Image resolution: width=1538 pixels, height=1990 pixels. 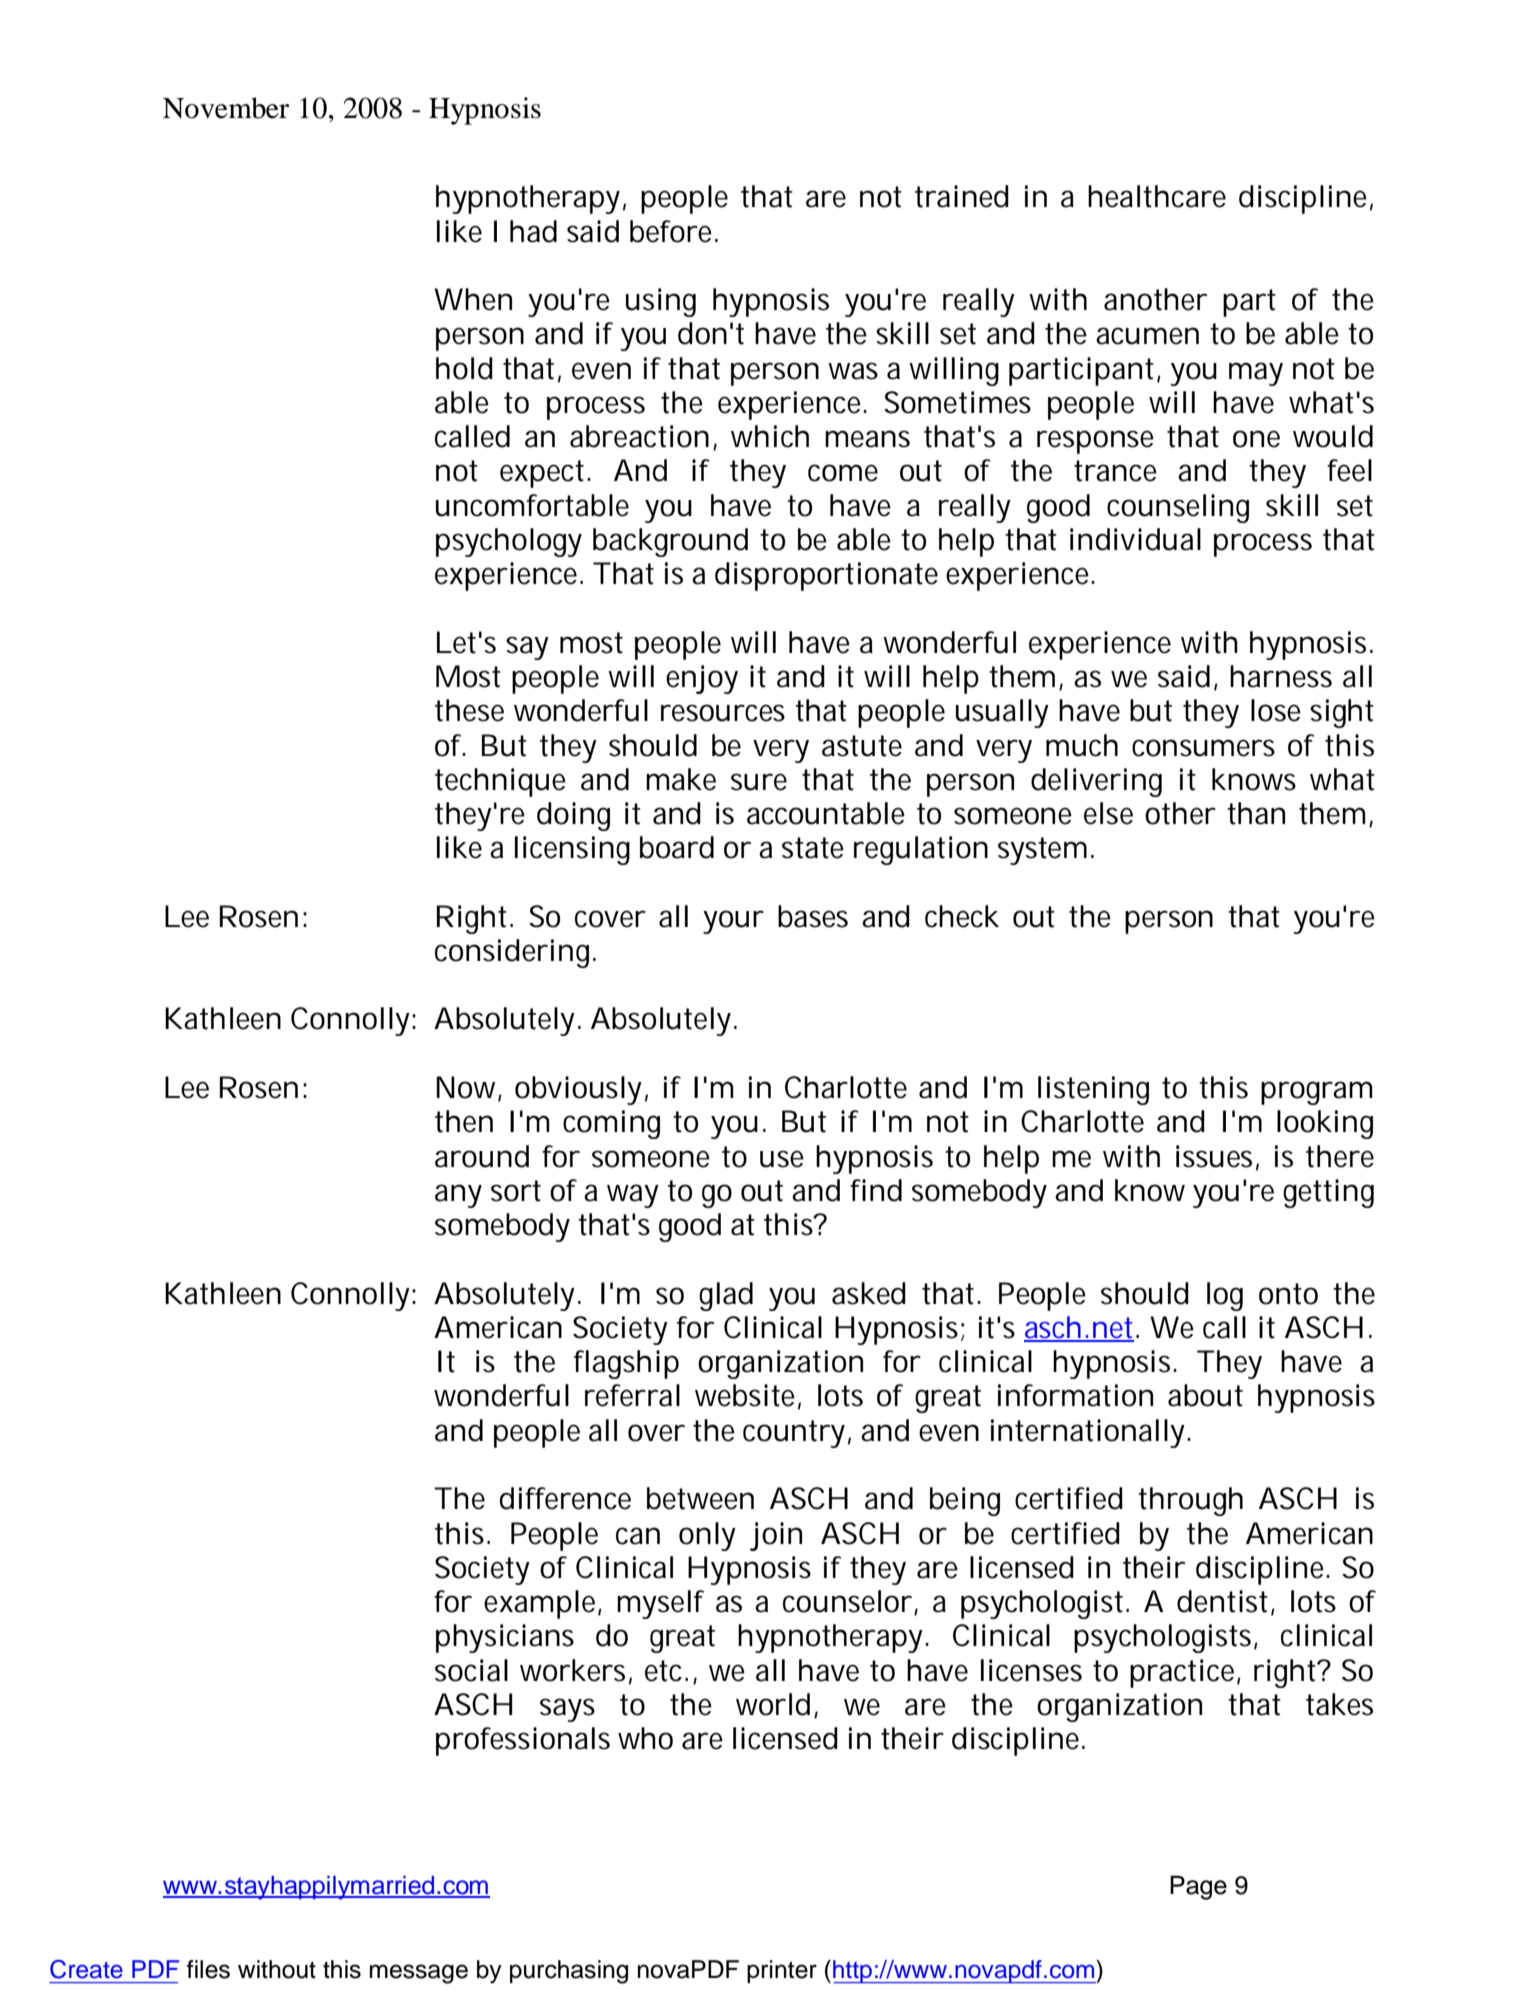 I want to click on November, so click(x=226, y=108).
